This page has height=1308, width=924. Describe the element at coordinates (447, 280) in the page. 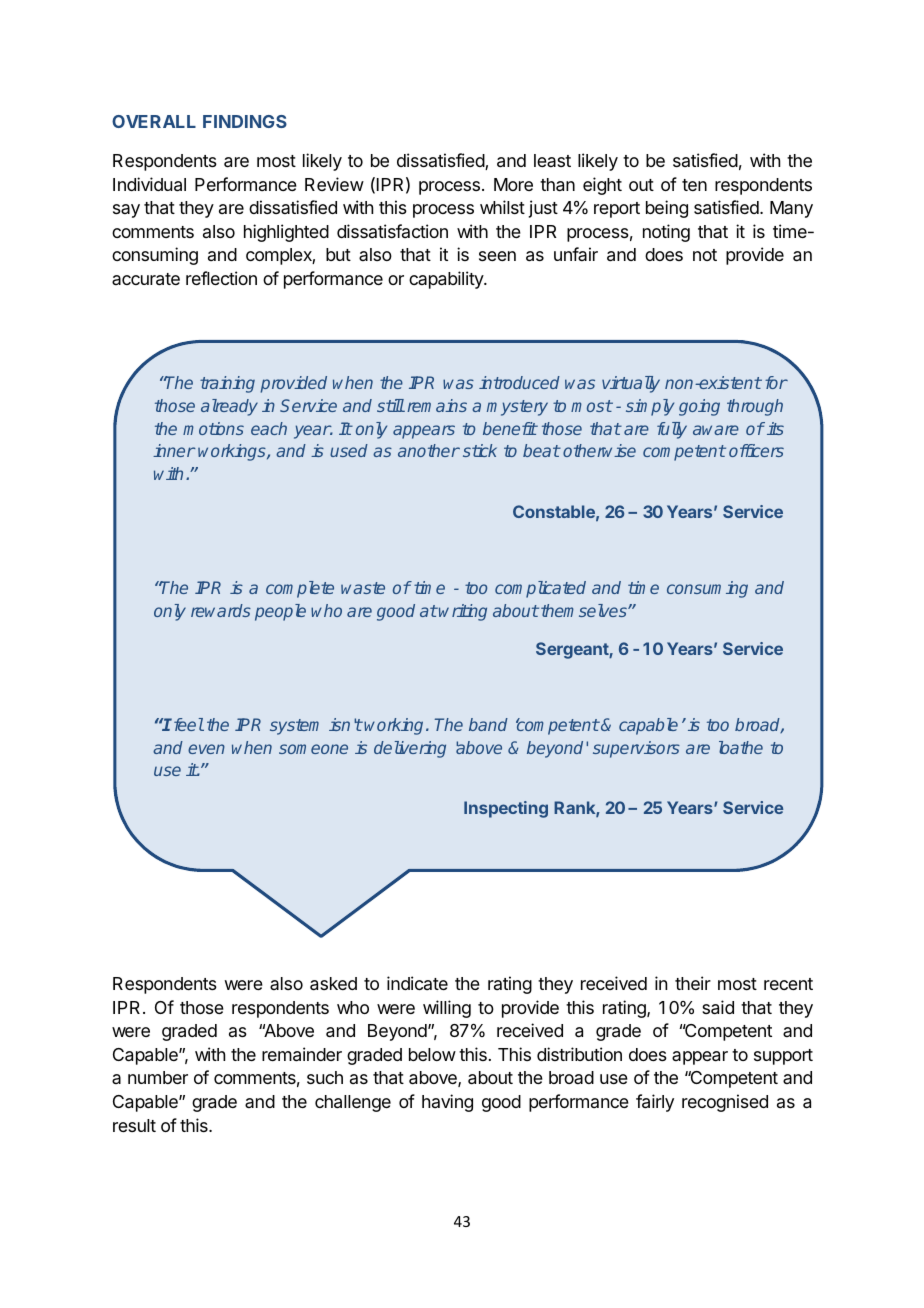

I see `capability` at that location.
